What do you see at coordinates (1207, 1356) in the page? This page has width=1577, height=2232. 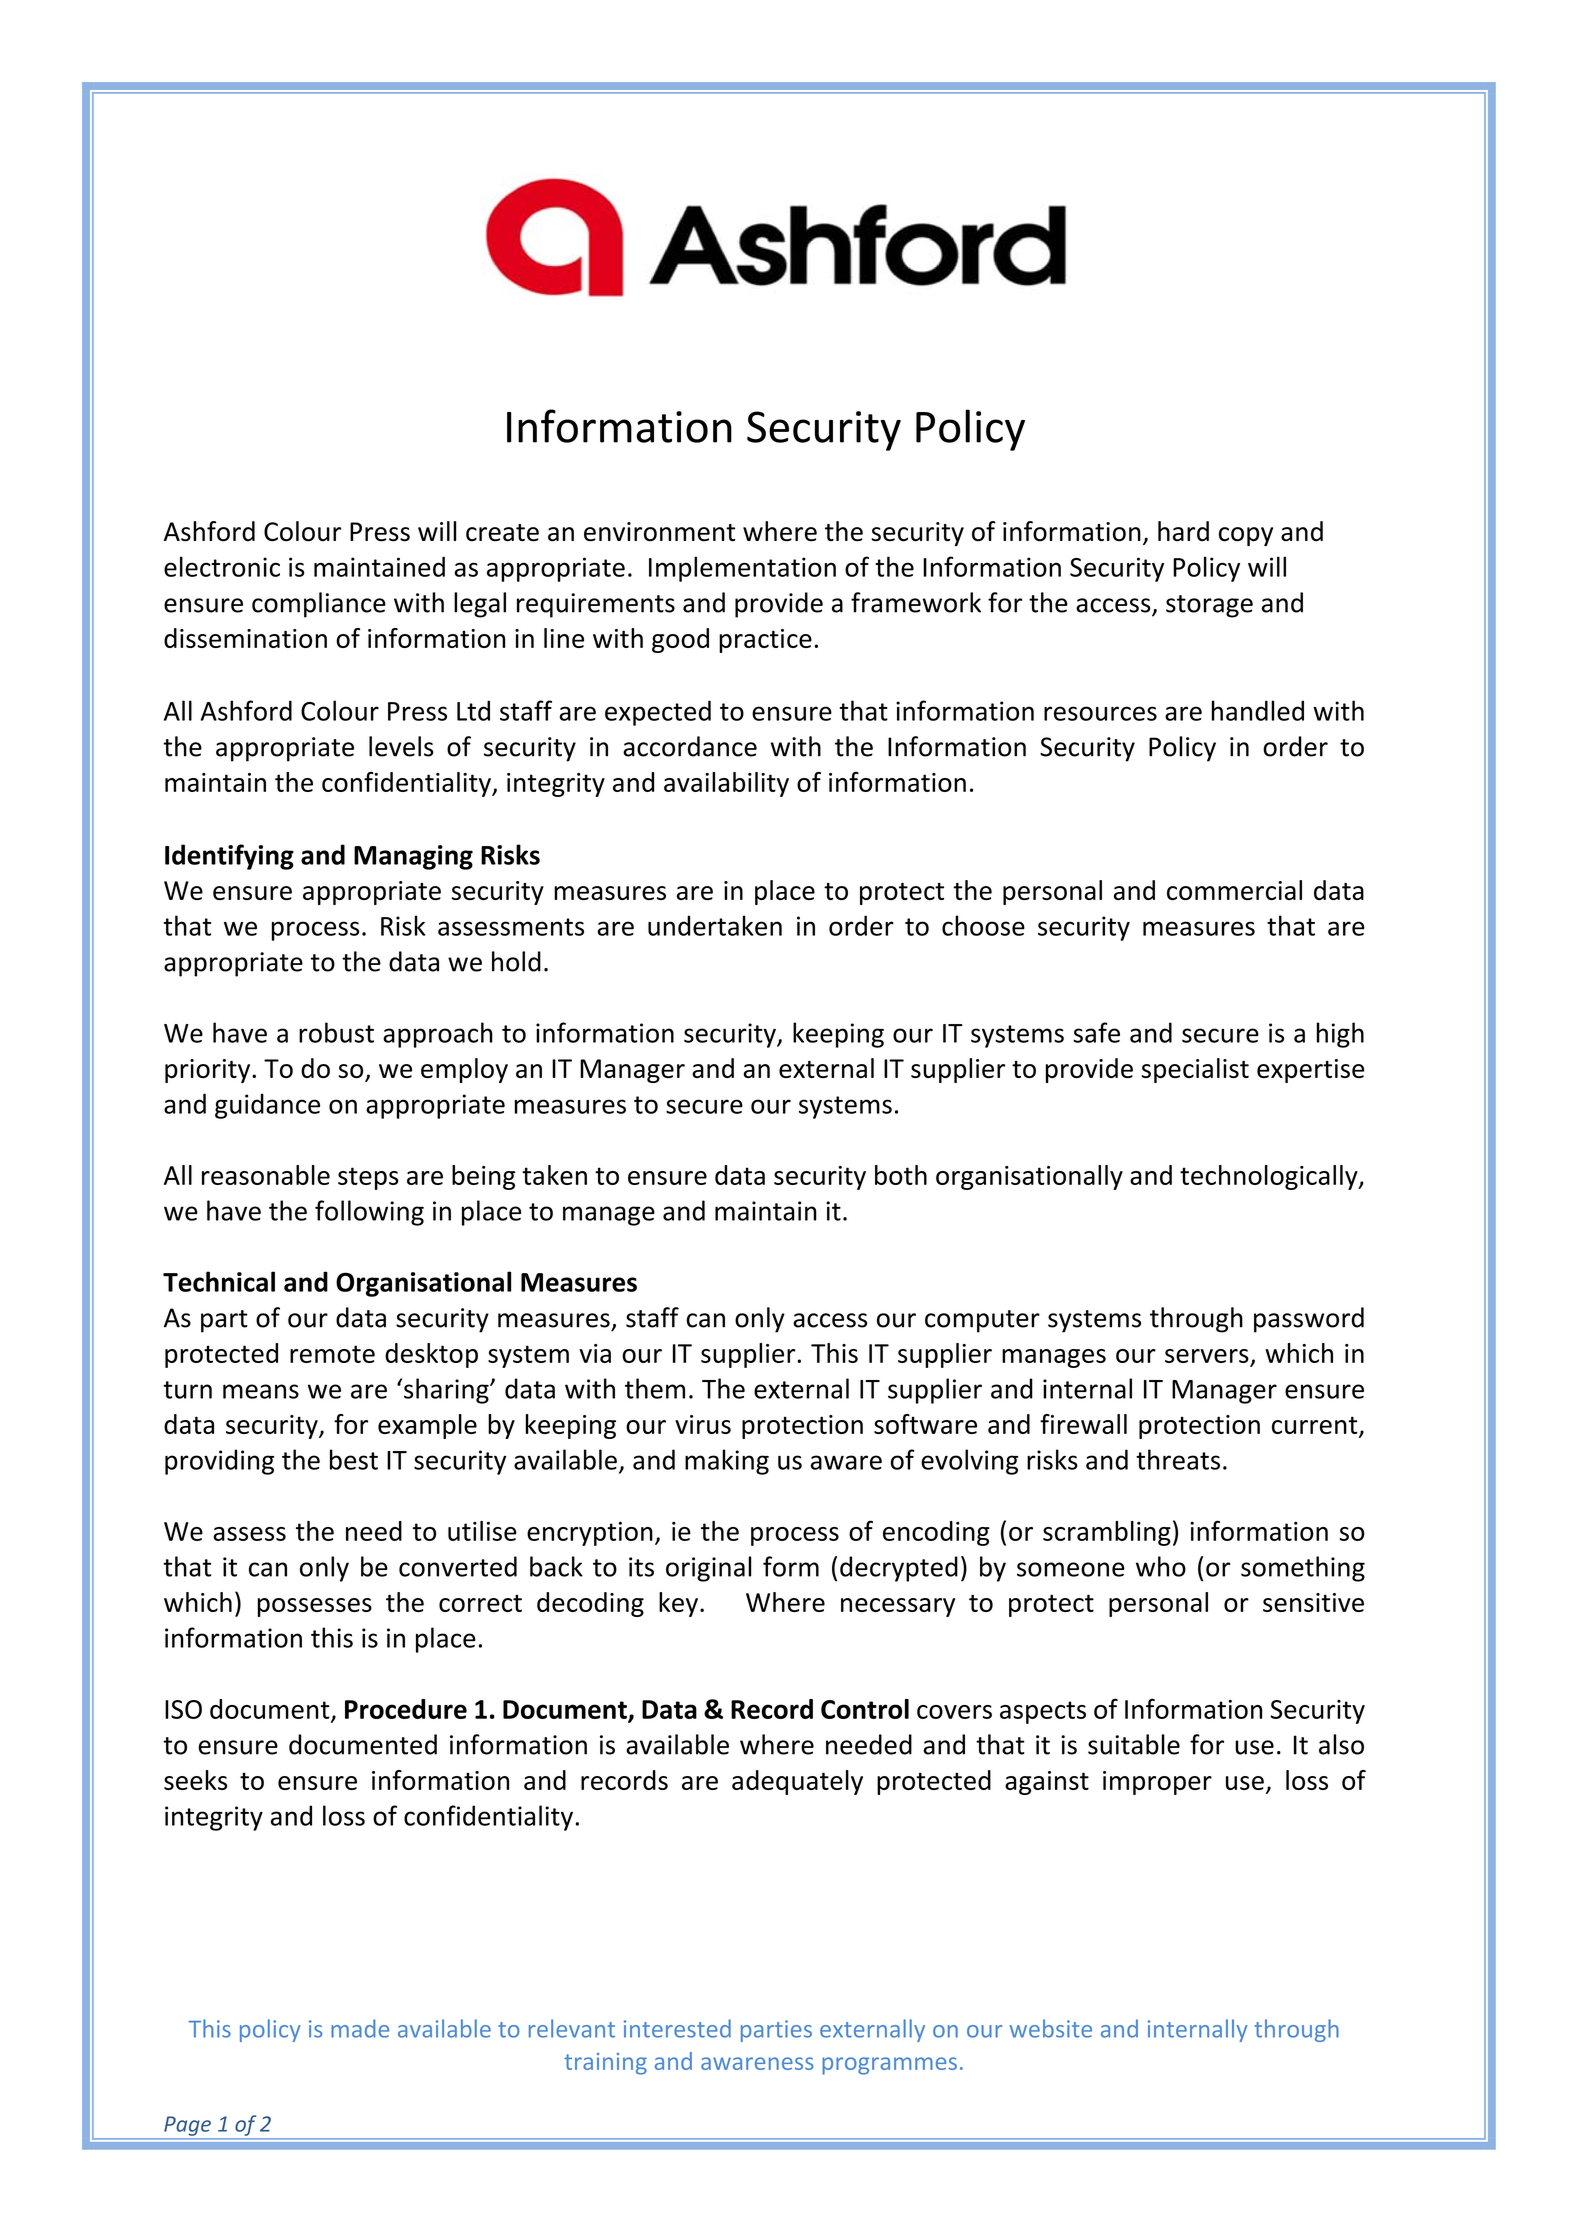 I see `servers` at bounding box center [1207, 1356].
